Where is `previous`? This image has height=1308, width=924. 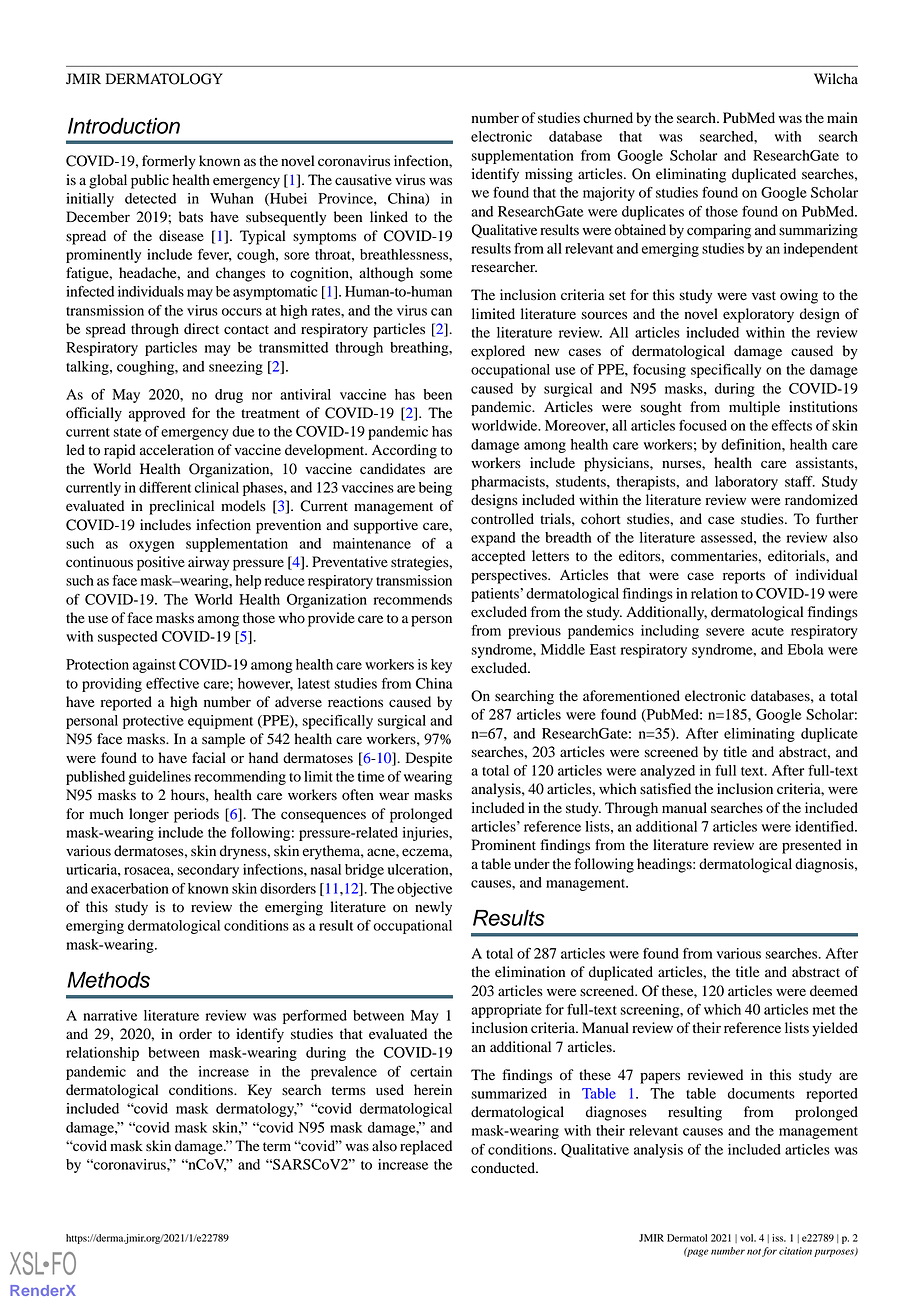
previous is located at coordinates (534, 632).
